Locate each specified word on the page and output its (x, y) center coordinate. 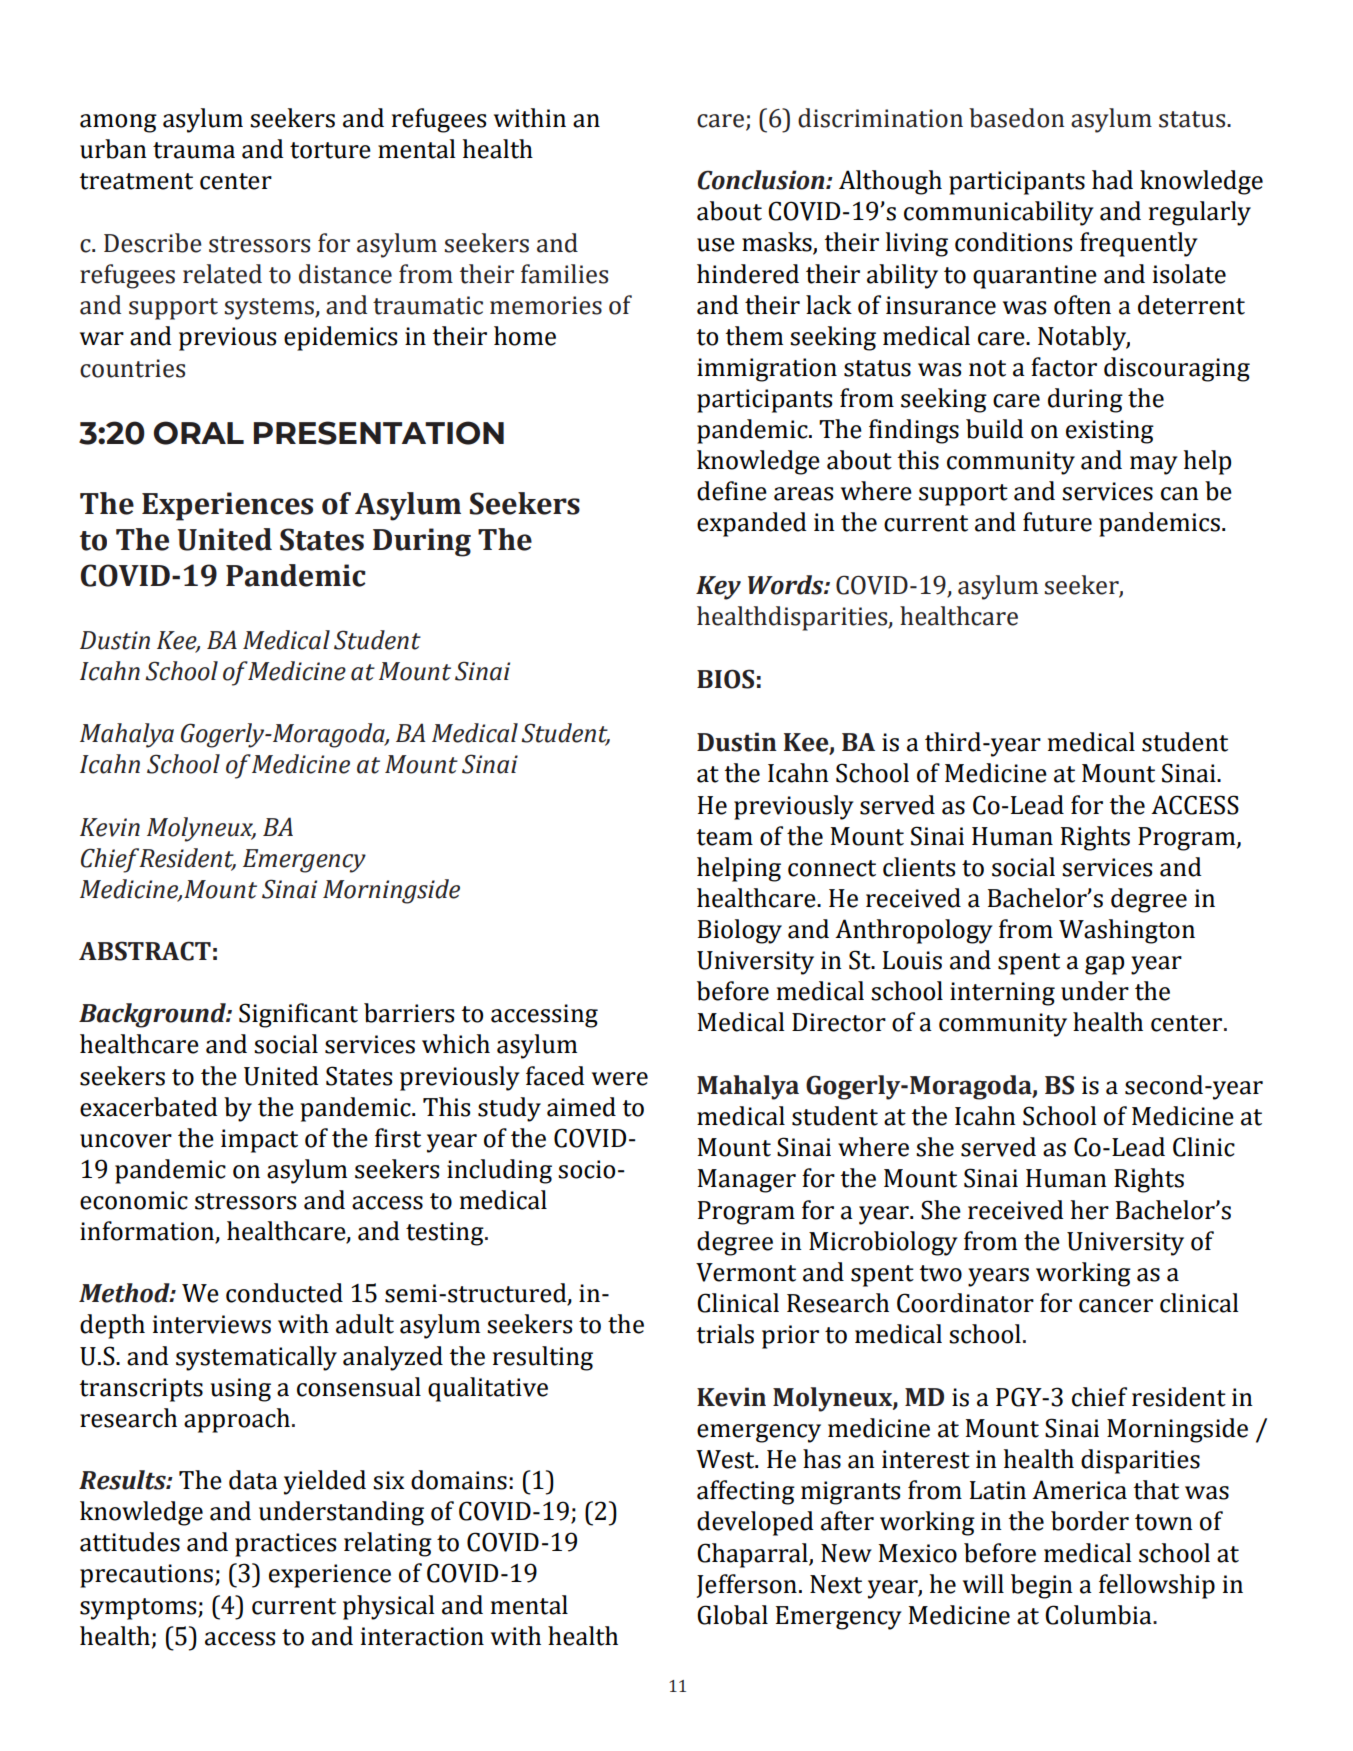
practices (285, 1545)
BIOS (725, 679)
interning (1002, 994)
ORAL (199, 433)
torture (330, 150)
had (1112, 180)
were (620, 1079)
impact (259, 1141)
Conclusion (762, 180)
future (1057, 522)
